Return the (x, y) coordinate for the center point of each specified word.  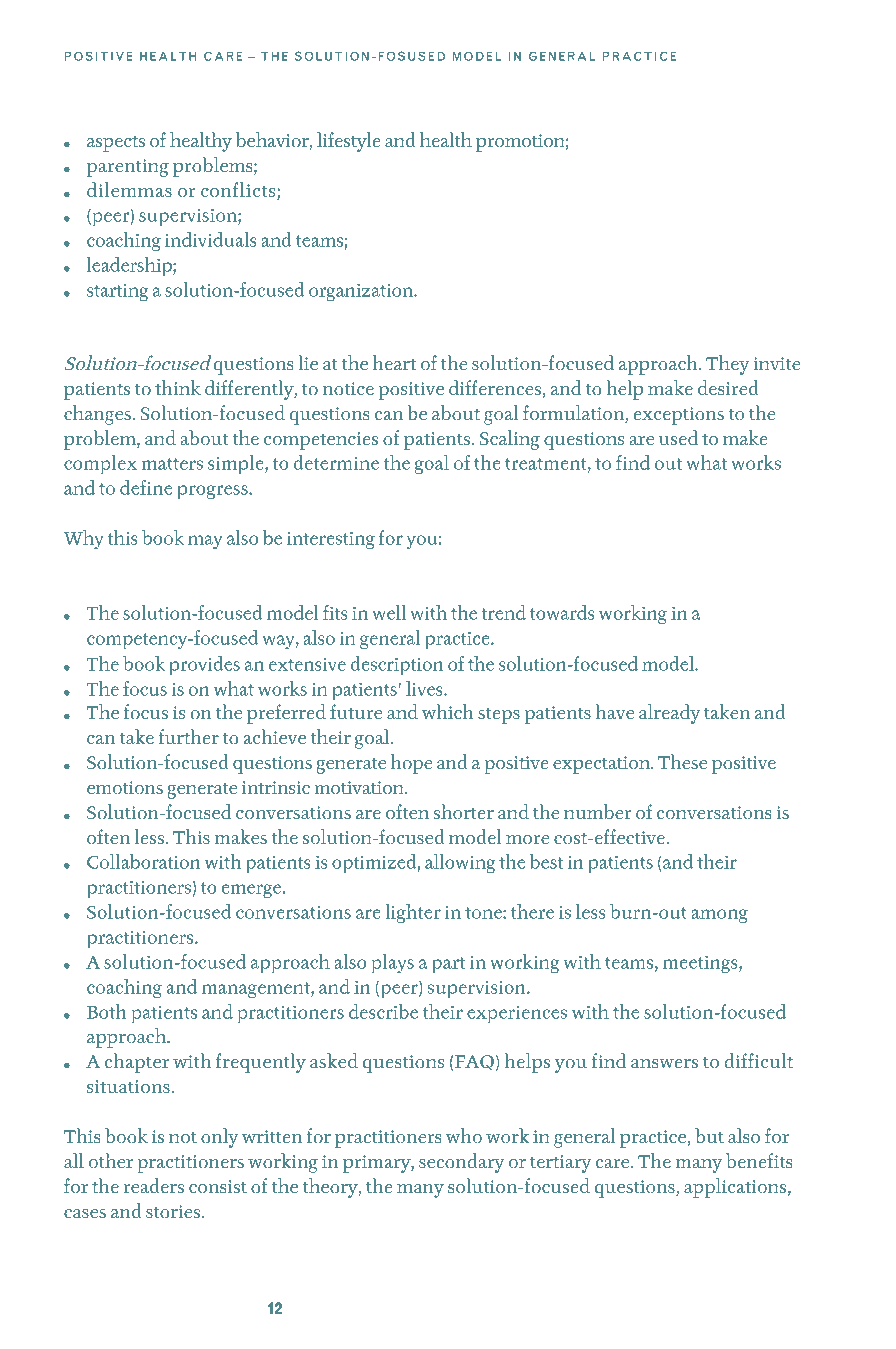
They (728, 365)
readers (153, 1186)
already (670, 714)
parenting (128, 168)
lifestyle (349, 142)
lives (425, 688)
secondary (462, 1163)
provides (204, 666)
